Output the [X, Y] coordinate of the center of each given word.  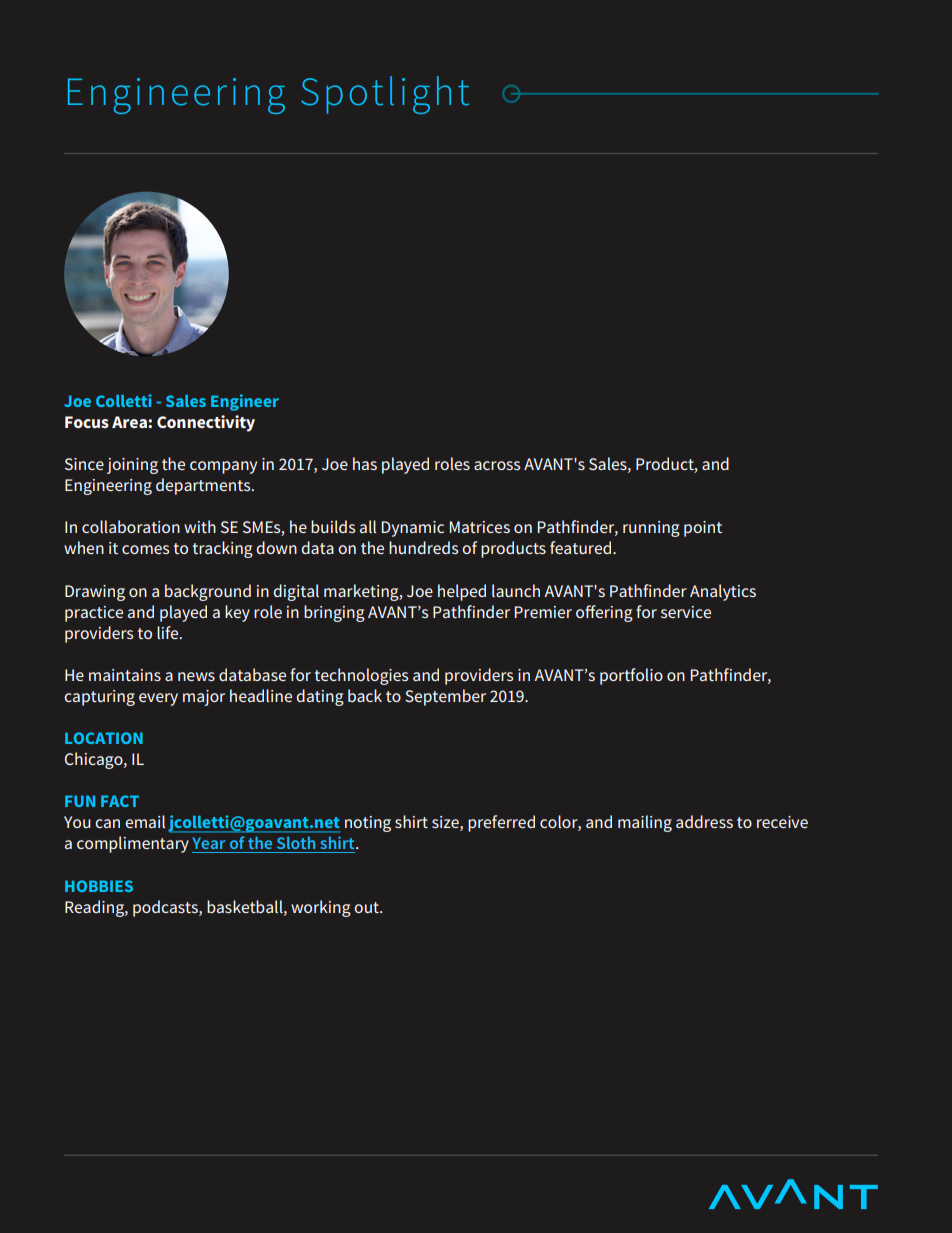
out [367, 907]
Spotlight [385, 95]
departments [204, 486]
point [703, 529]
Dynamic [413, 529]
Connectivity [206, 423]
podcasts [166, 908]
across [497, 465]
